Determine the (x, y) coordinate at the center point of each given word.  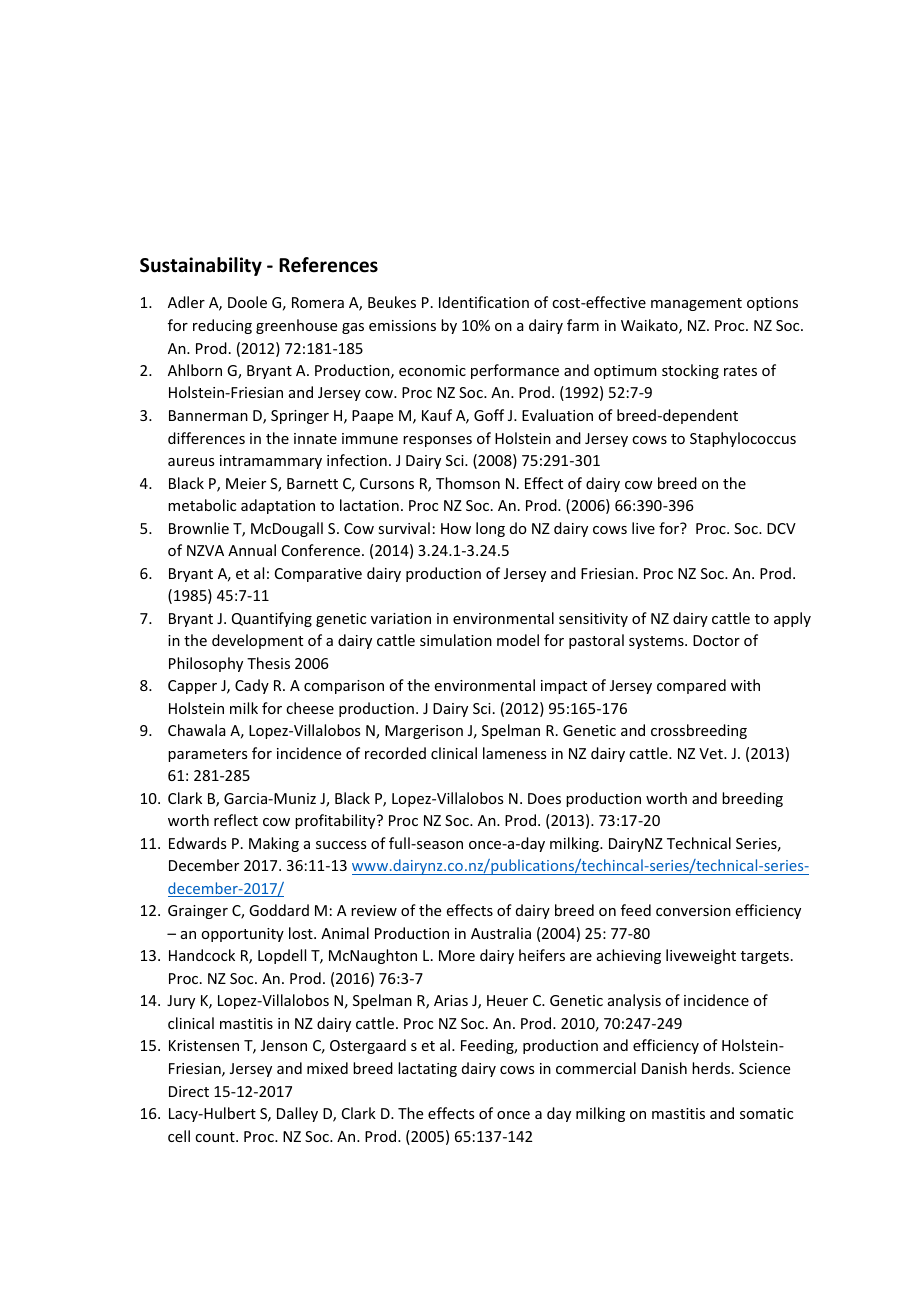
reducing (222, 326)
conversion (693, 910)
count (216, 1137)
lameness (514, 753)
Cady (252, 686)
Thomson (468, 483)
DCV (781, 528)
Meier (246, 483)
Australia (501, 933)
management (696, 304)
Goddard (279, 910)
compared (691, 686)
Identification (484, 302)
